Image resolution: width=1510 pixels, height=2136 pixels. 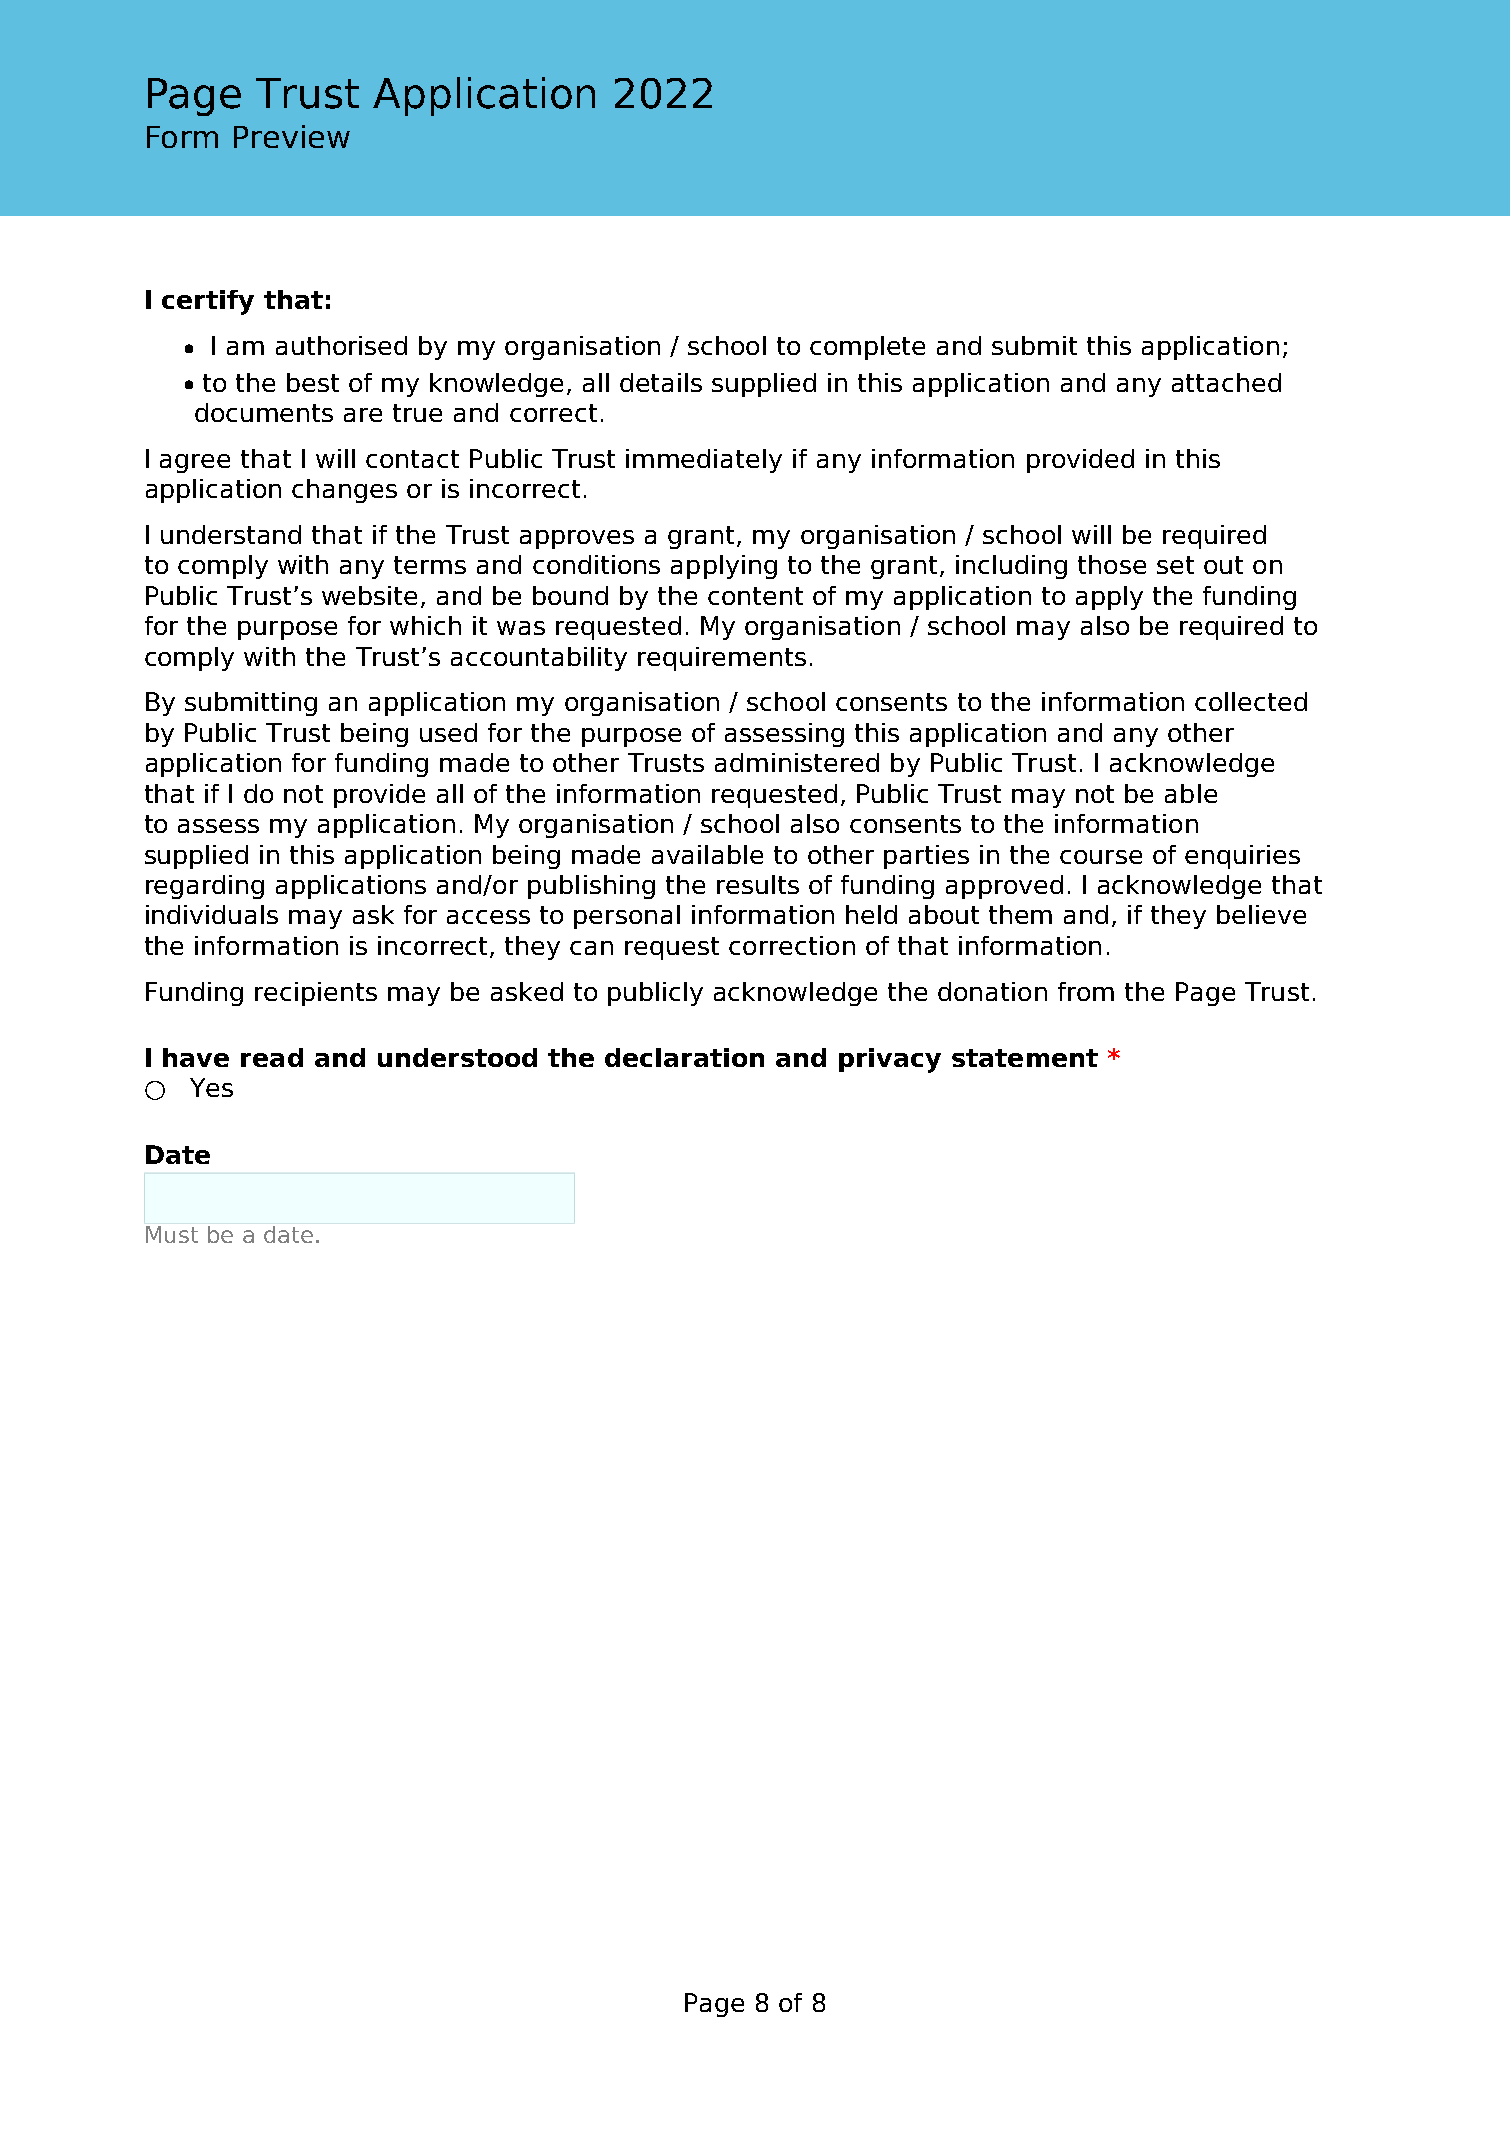 What do you see at coordinates (627, 917) in the screenshot?
I see `personal` at bounding box center [627, 917].
